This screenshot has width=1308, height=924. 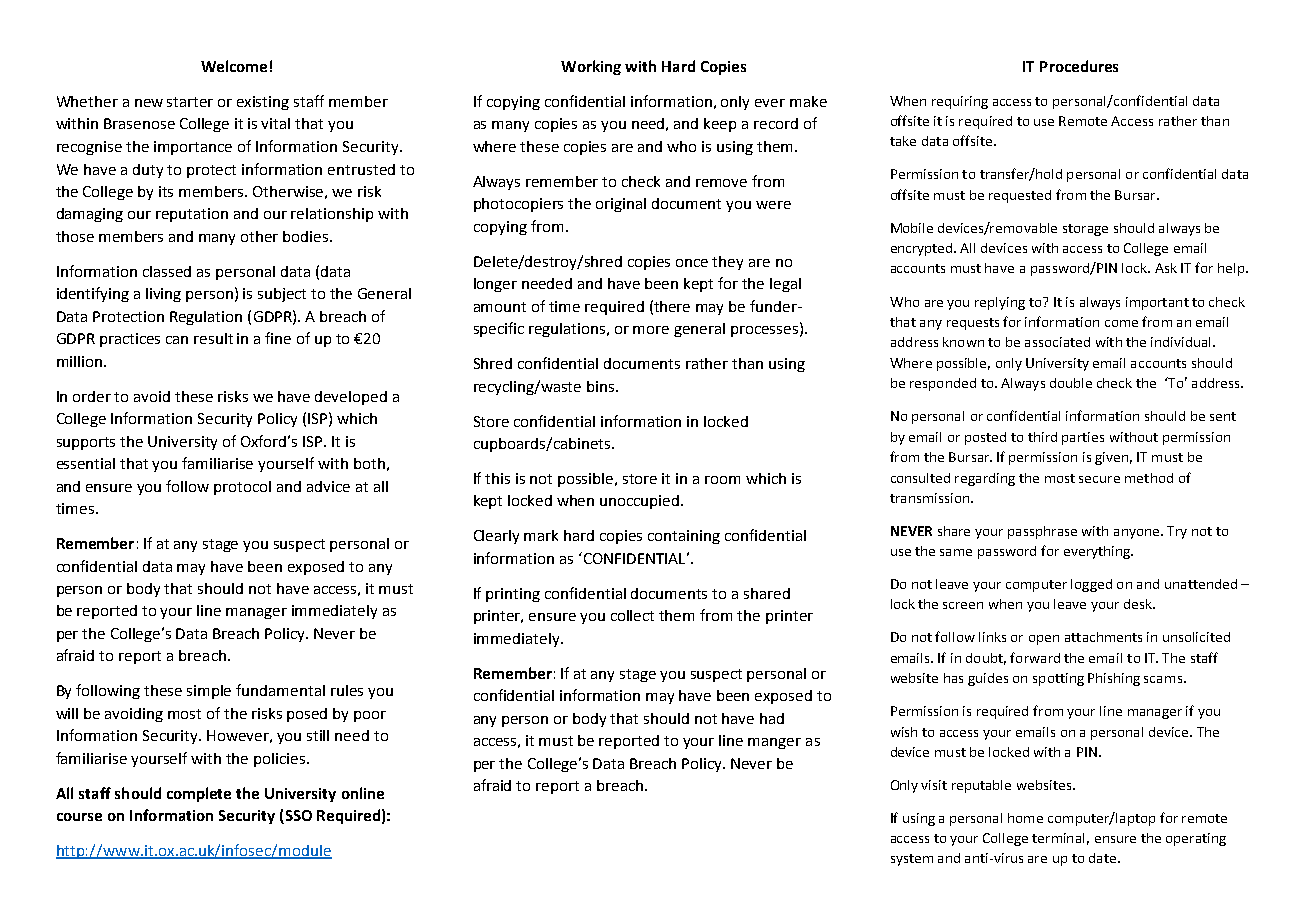 What do you see at coordinates (190, 102) in the screenshot?
I see `starter` at bounding box center [190, 102].
